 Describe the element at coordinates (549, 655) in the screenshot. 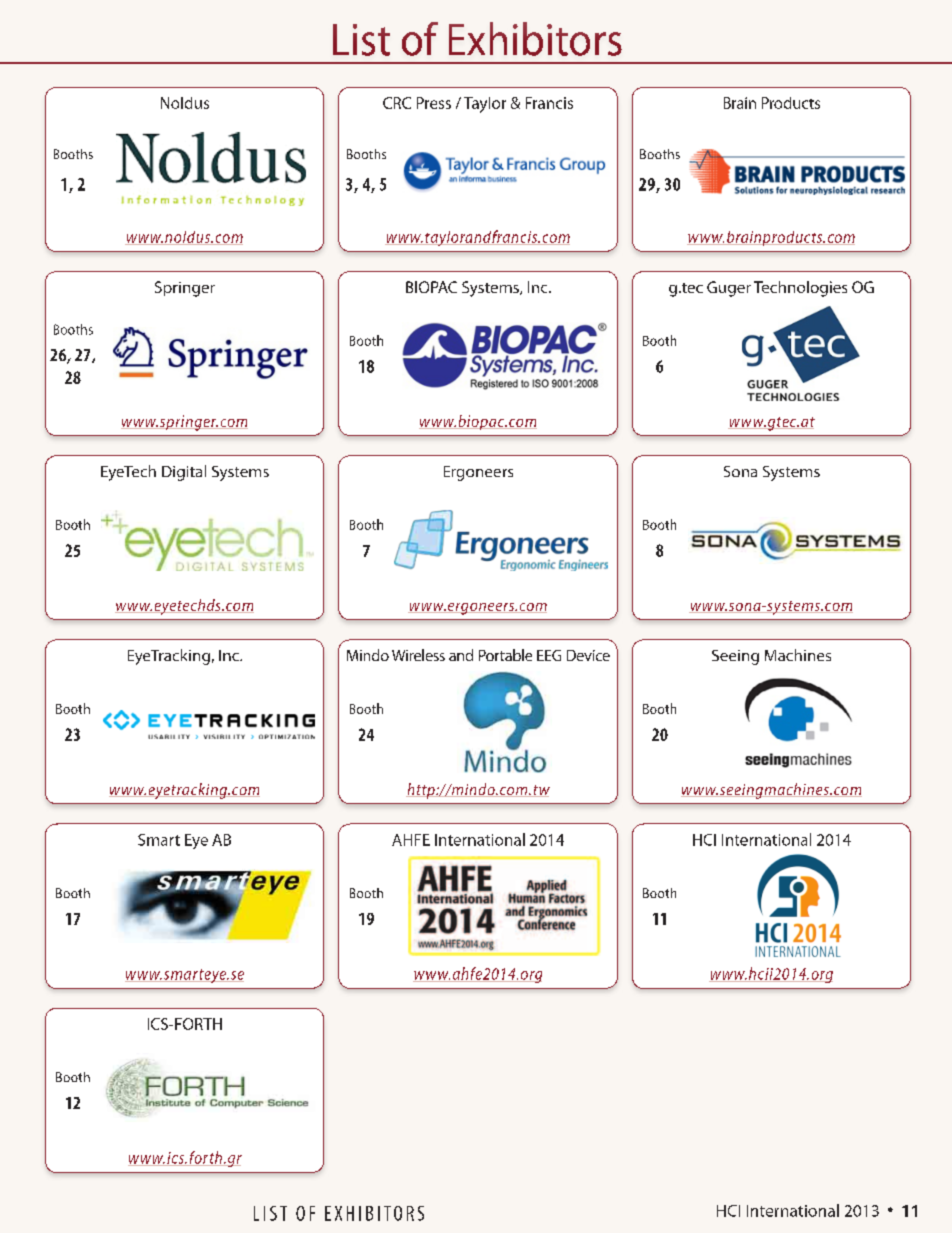

I see `EEG` at that location.
